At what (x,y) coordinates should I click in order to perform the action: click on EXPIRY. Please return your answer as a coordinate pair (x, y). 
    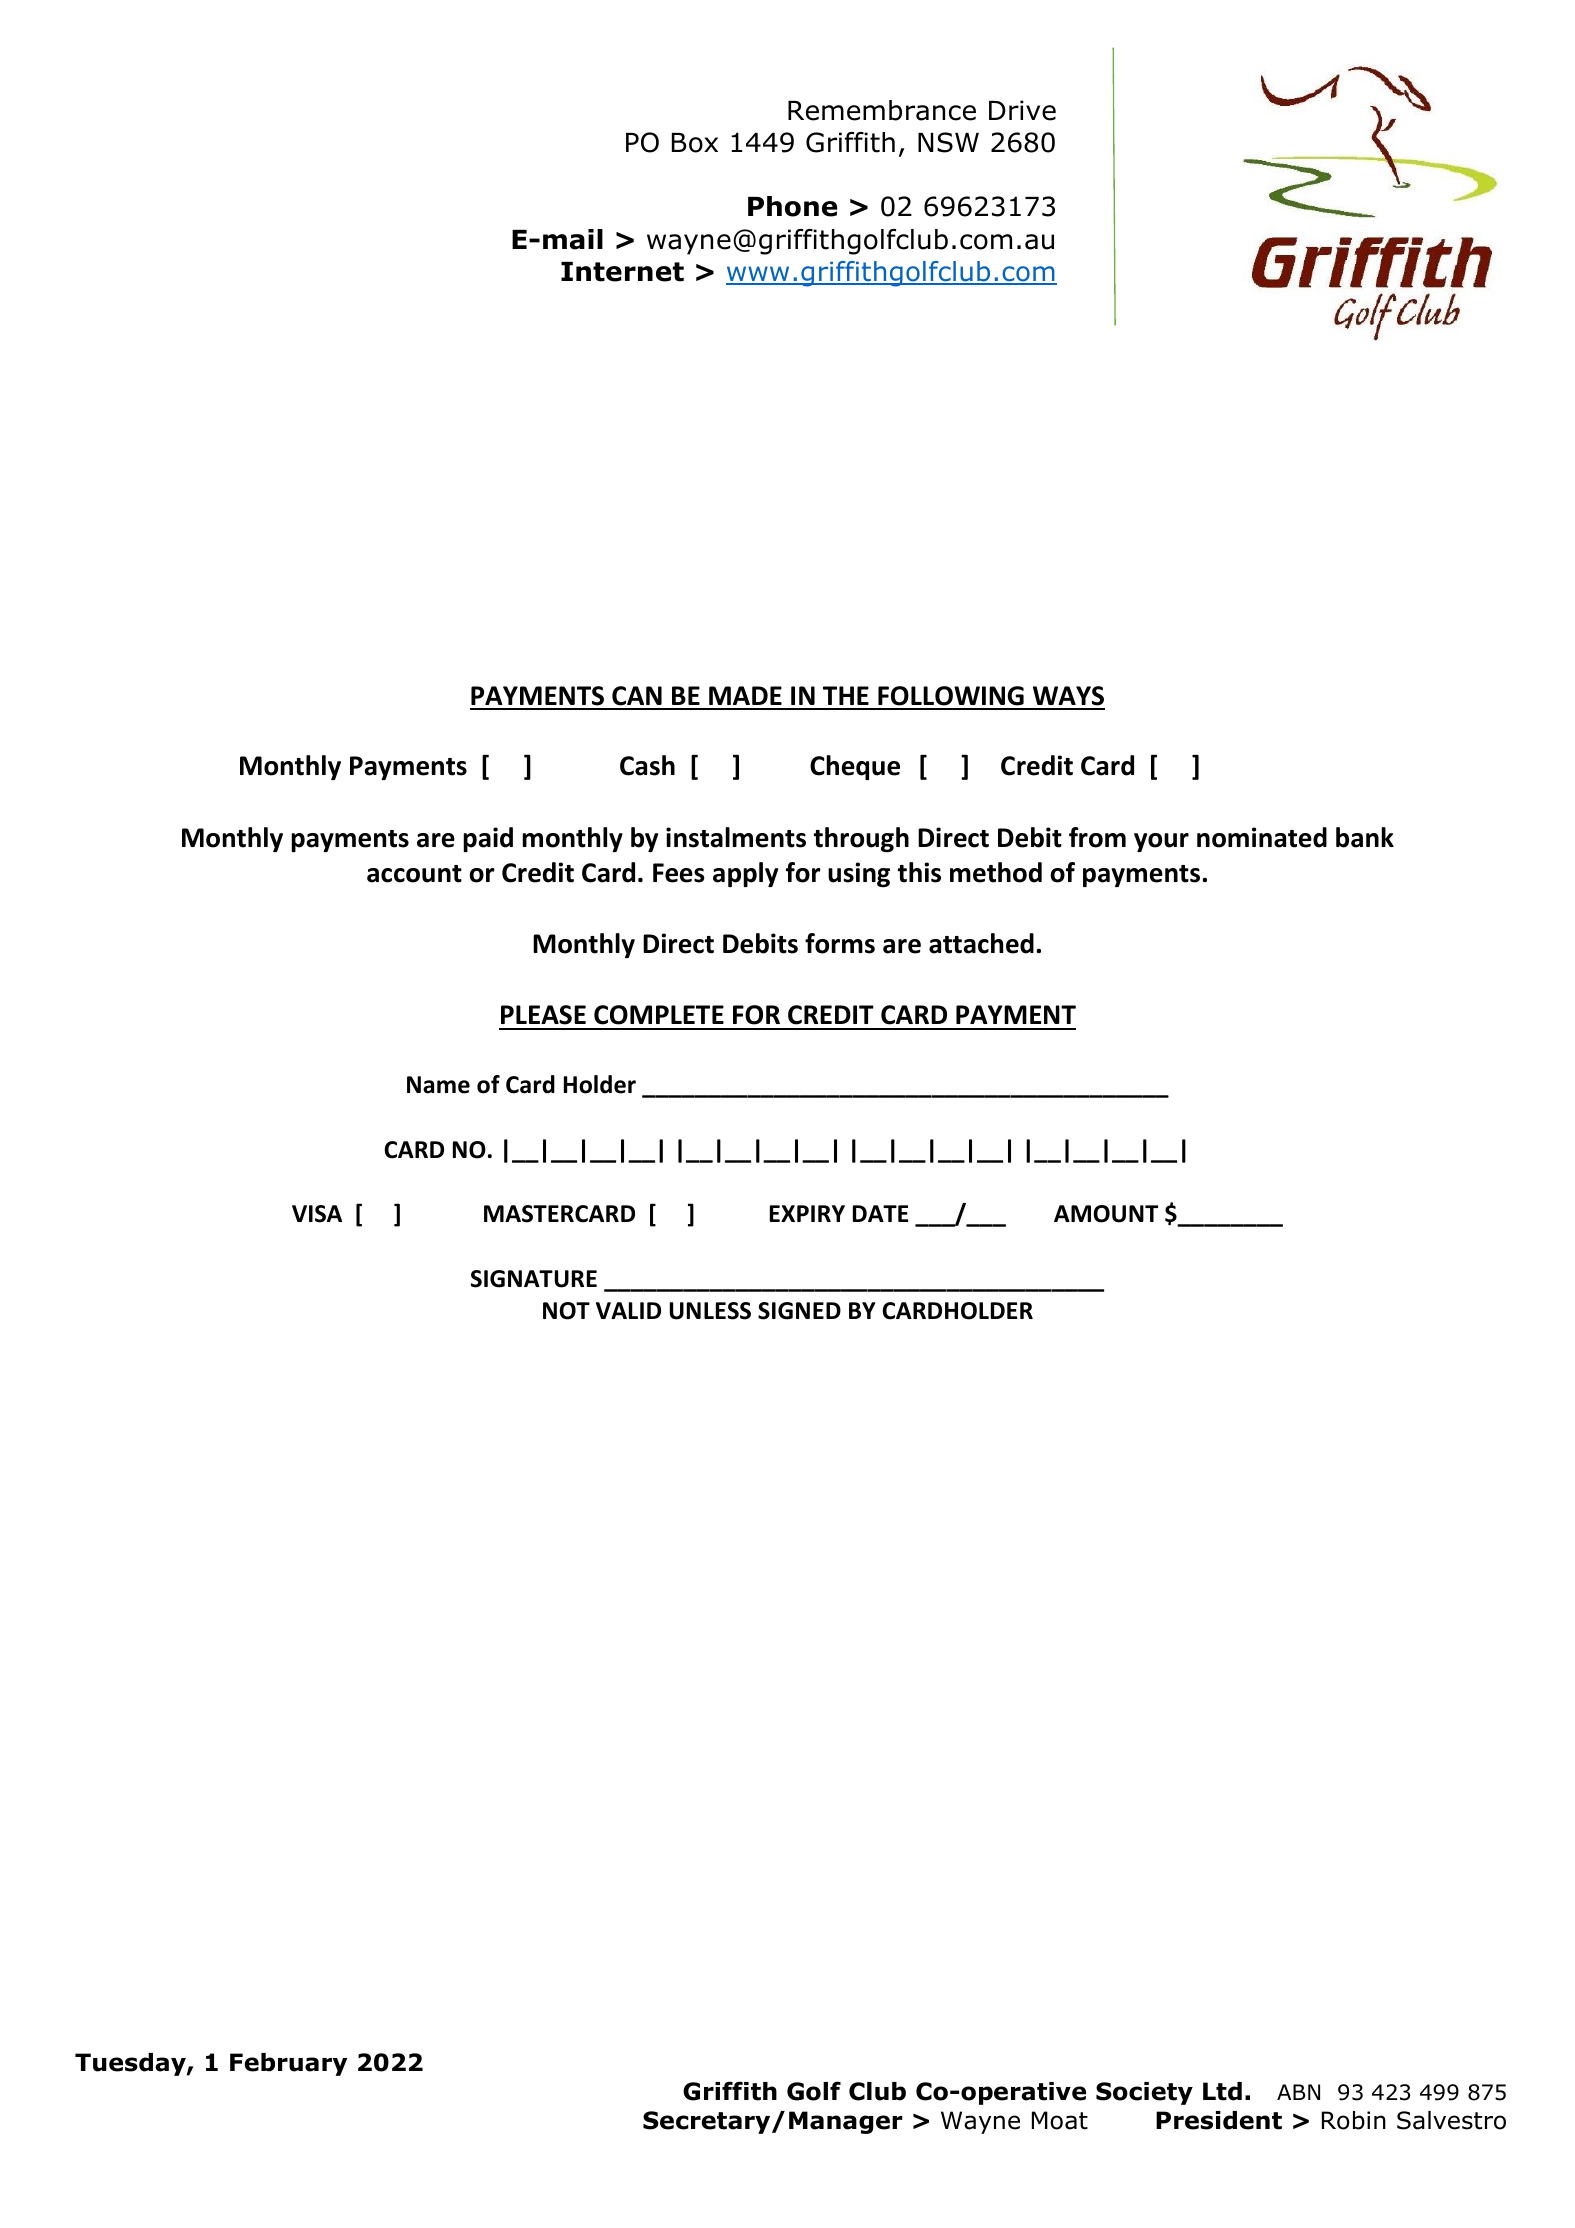
    Looking at the image, I should click on (807, 1213).
